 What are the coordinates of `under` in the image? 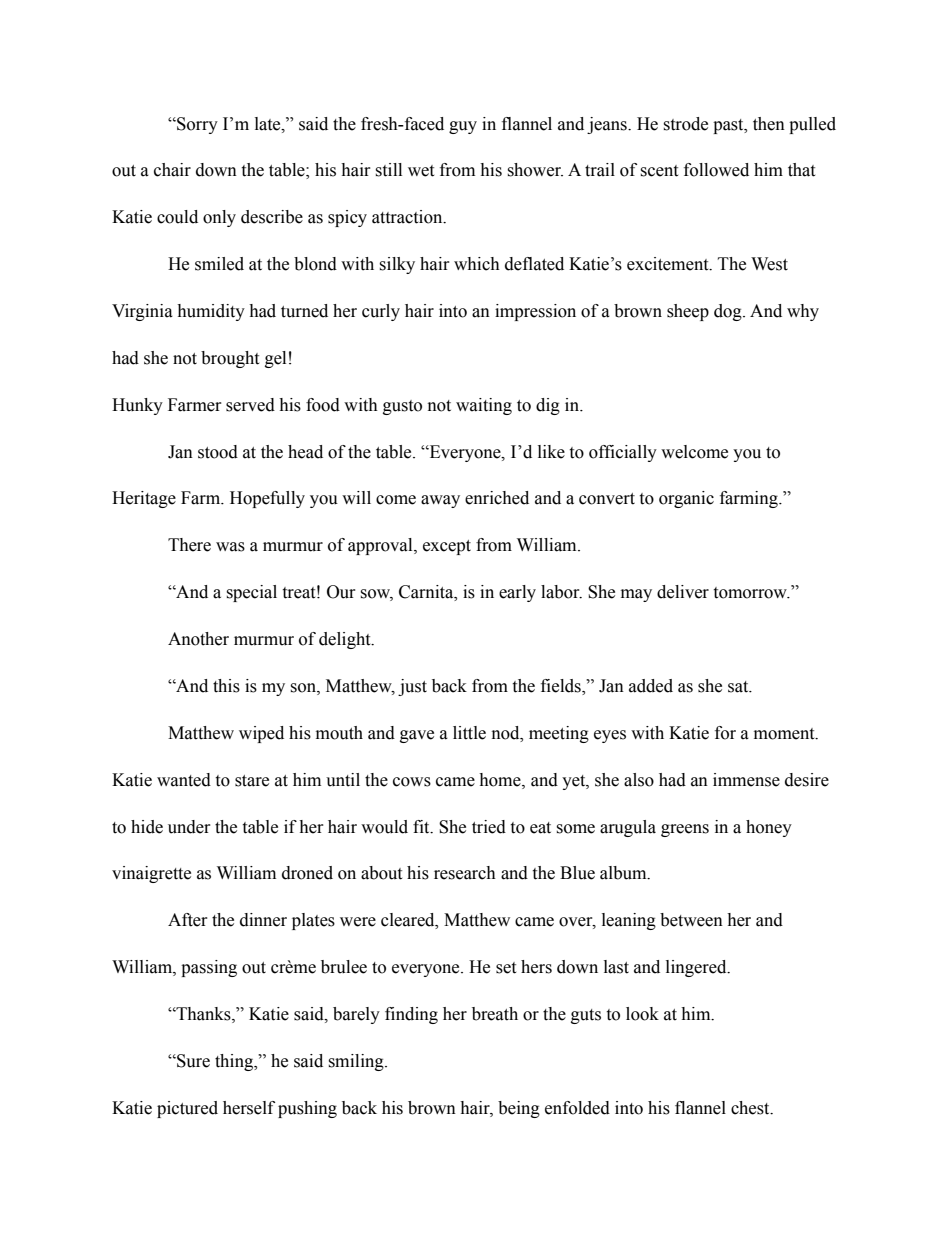 It's located at (189, 827).
